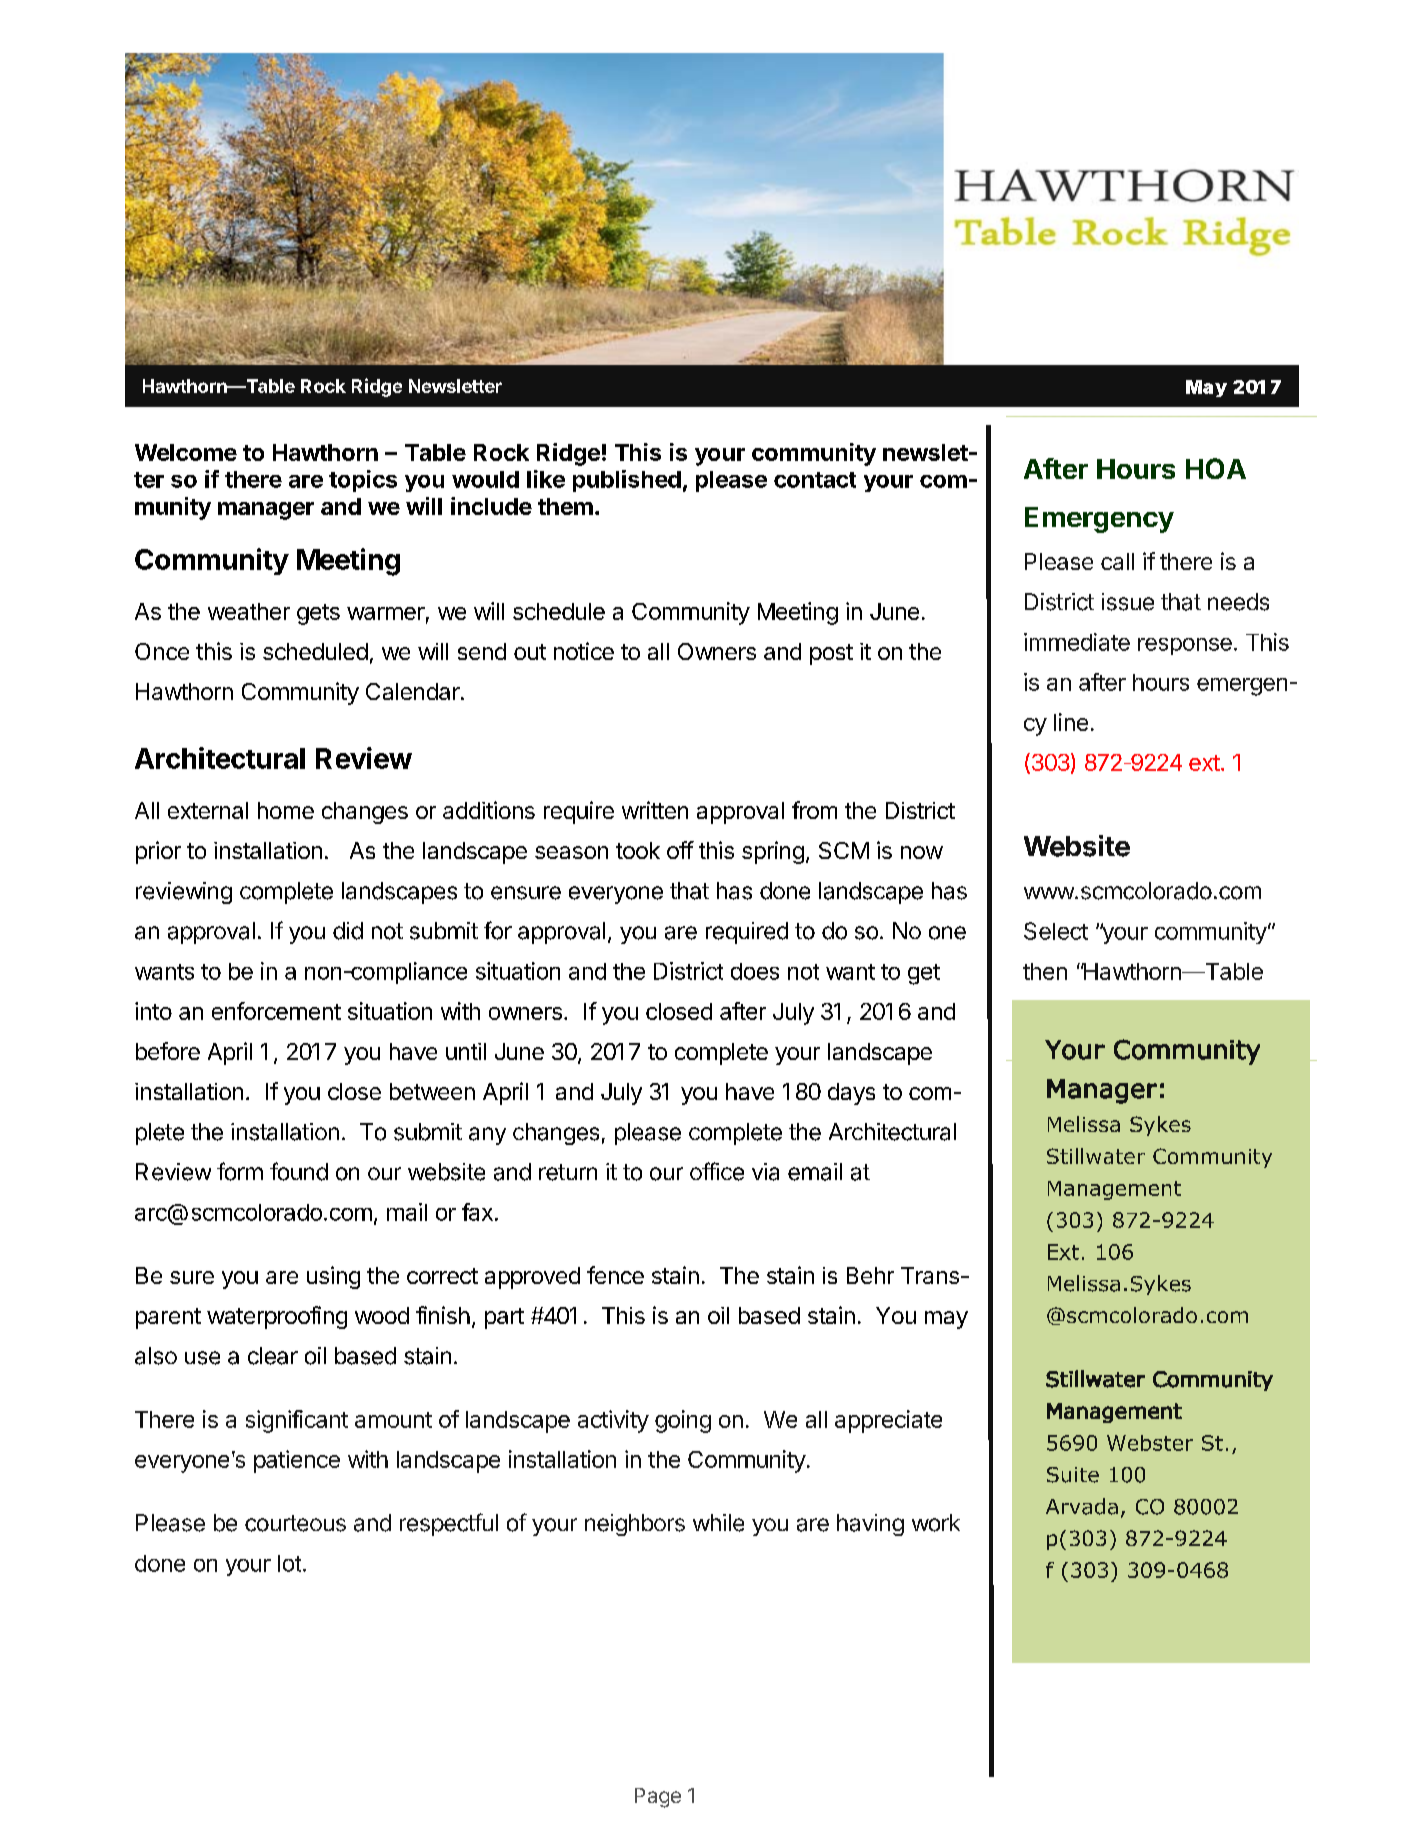 The width and height of the screenshot is (1425, 1844). What do you see at coordinates (348, 931) in the screenshot?
I see `did` at bounding box center [348, 931].
